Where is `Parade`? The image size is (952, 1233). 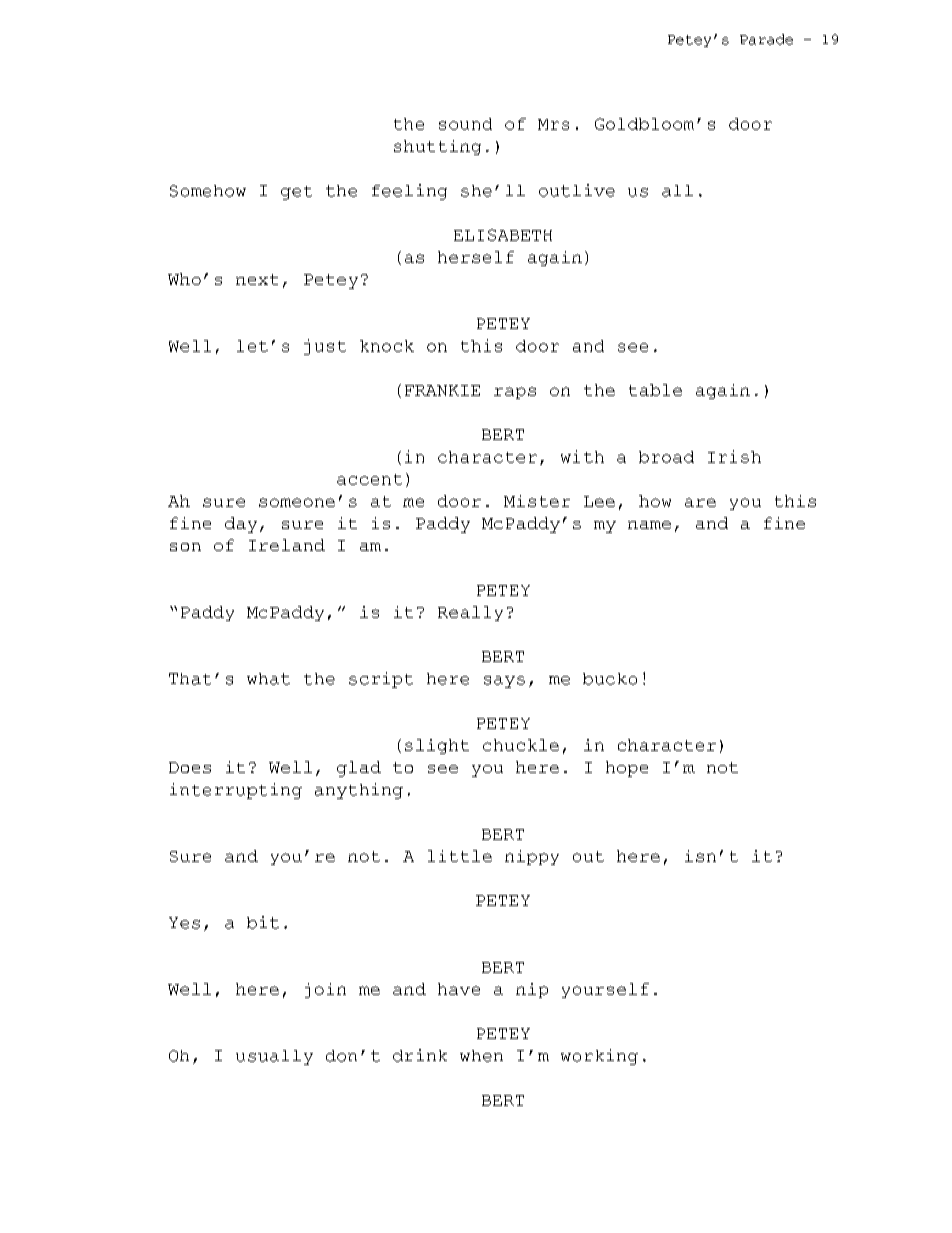
Parade is located at coordinates (766, 39).
